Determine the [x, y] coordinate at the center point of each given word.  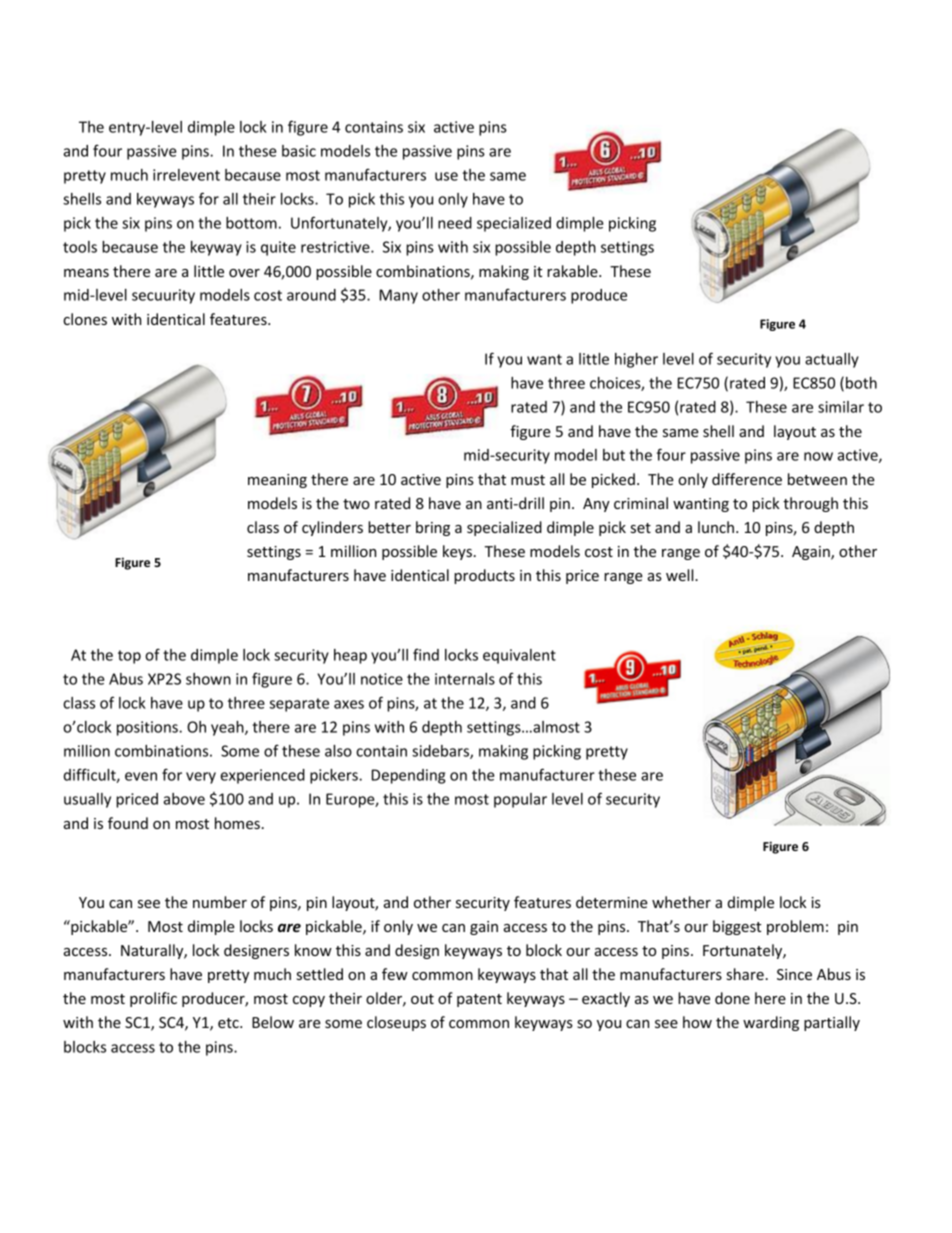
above [184, 799]
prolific [153, 999]
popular [520, 800]
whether [681, 902]
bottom [251, 223]
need [455, 223]
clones [85, 319]
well [681, 575]
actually [832, 360]
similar [841, 407]
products [484, 576]
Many [399, 296]
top [129, 657]
